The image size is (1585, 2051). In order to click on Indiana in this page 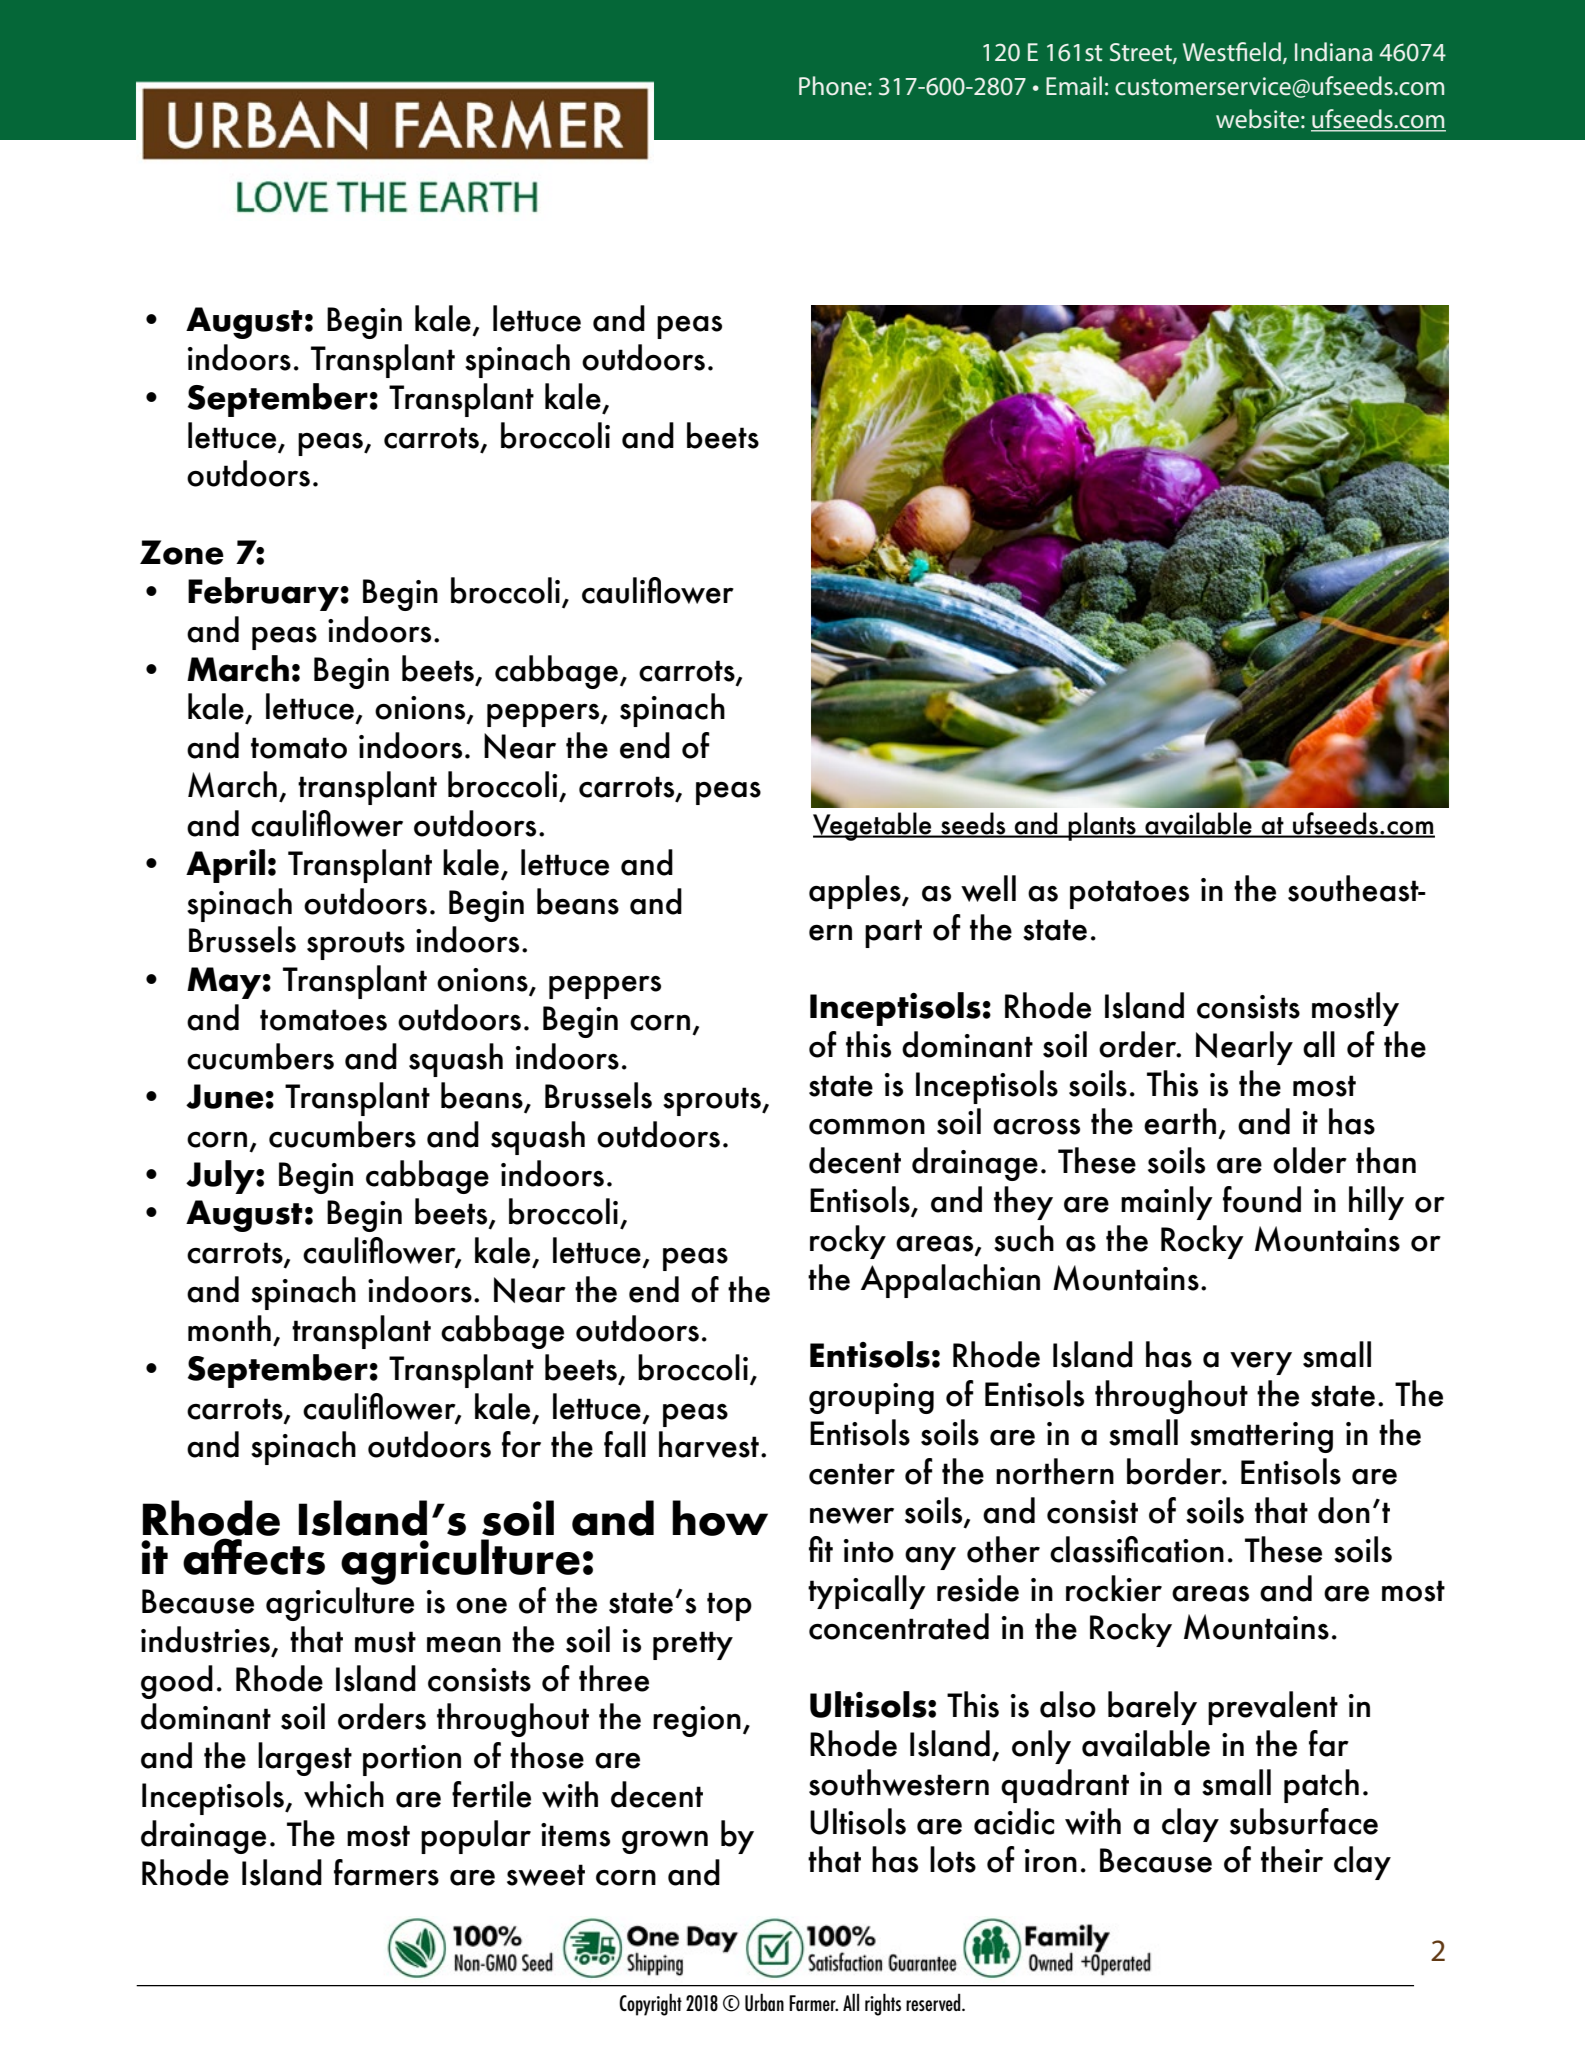, I will do `click(1334, 52)`.
